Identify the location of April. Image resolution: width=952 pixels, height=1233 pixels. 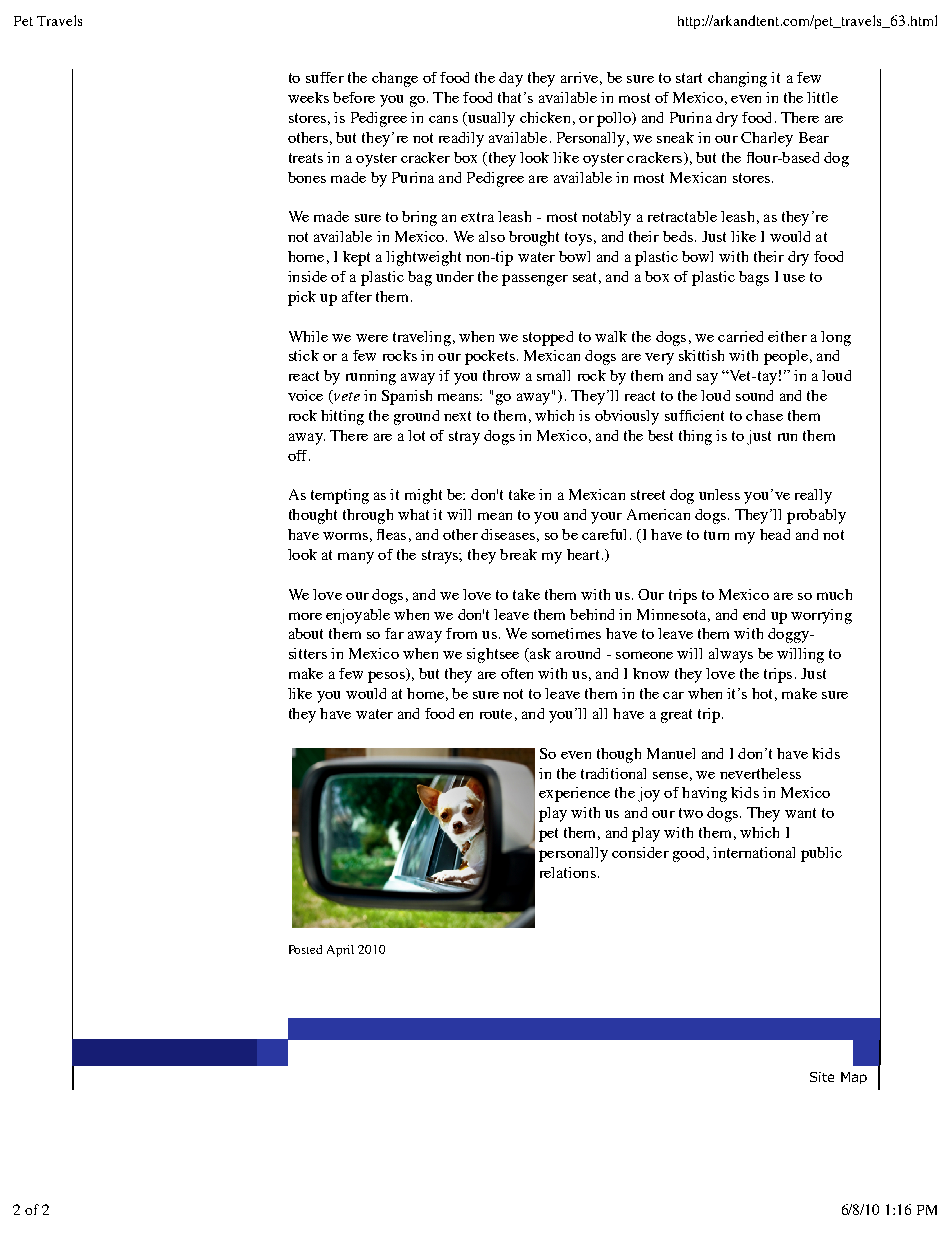
(340, 951).
